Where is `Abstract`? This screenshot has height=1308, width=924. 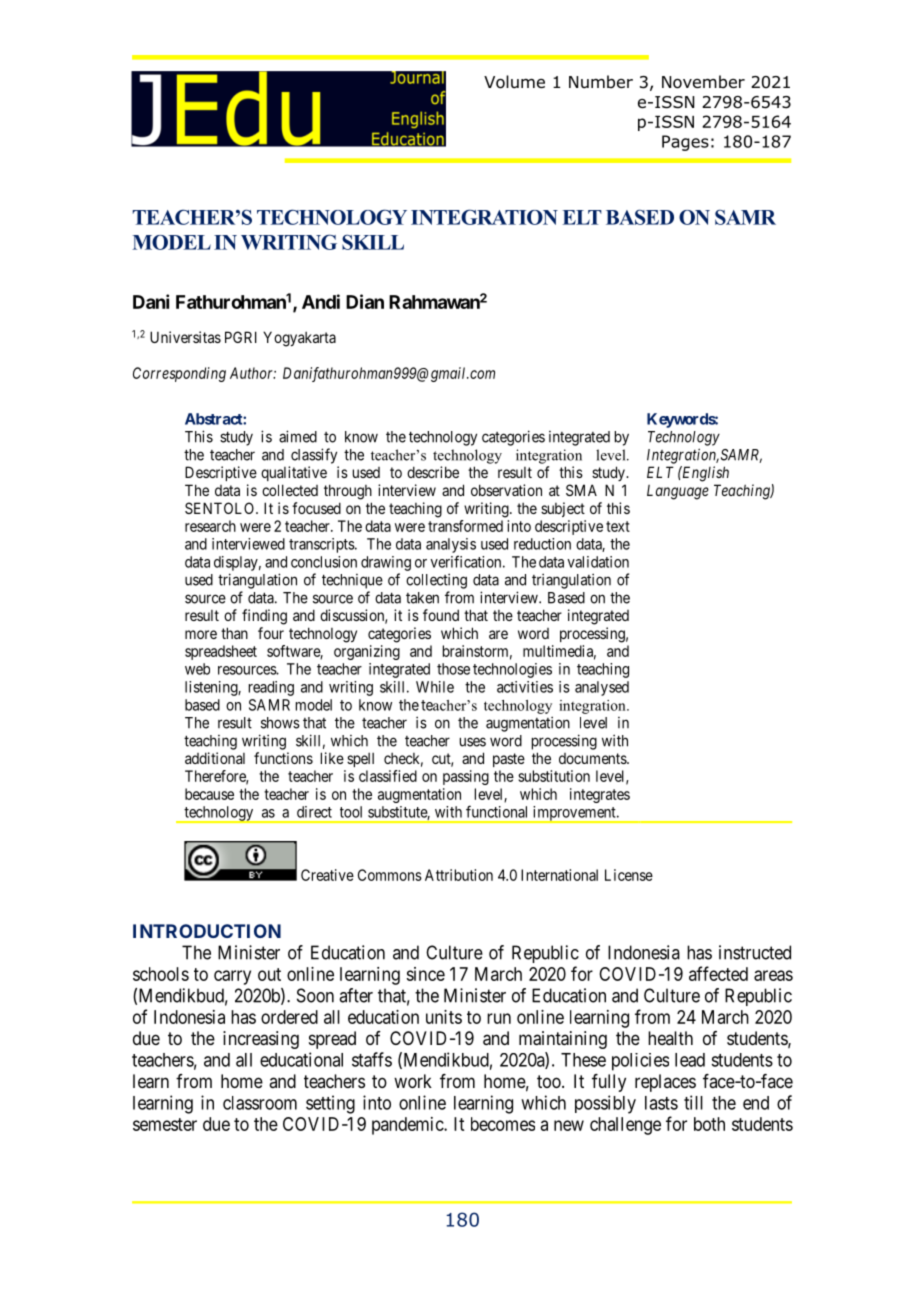
Abstract is located at coordinates (214, 419).
